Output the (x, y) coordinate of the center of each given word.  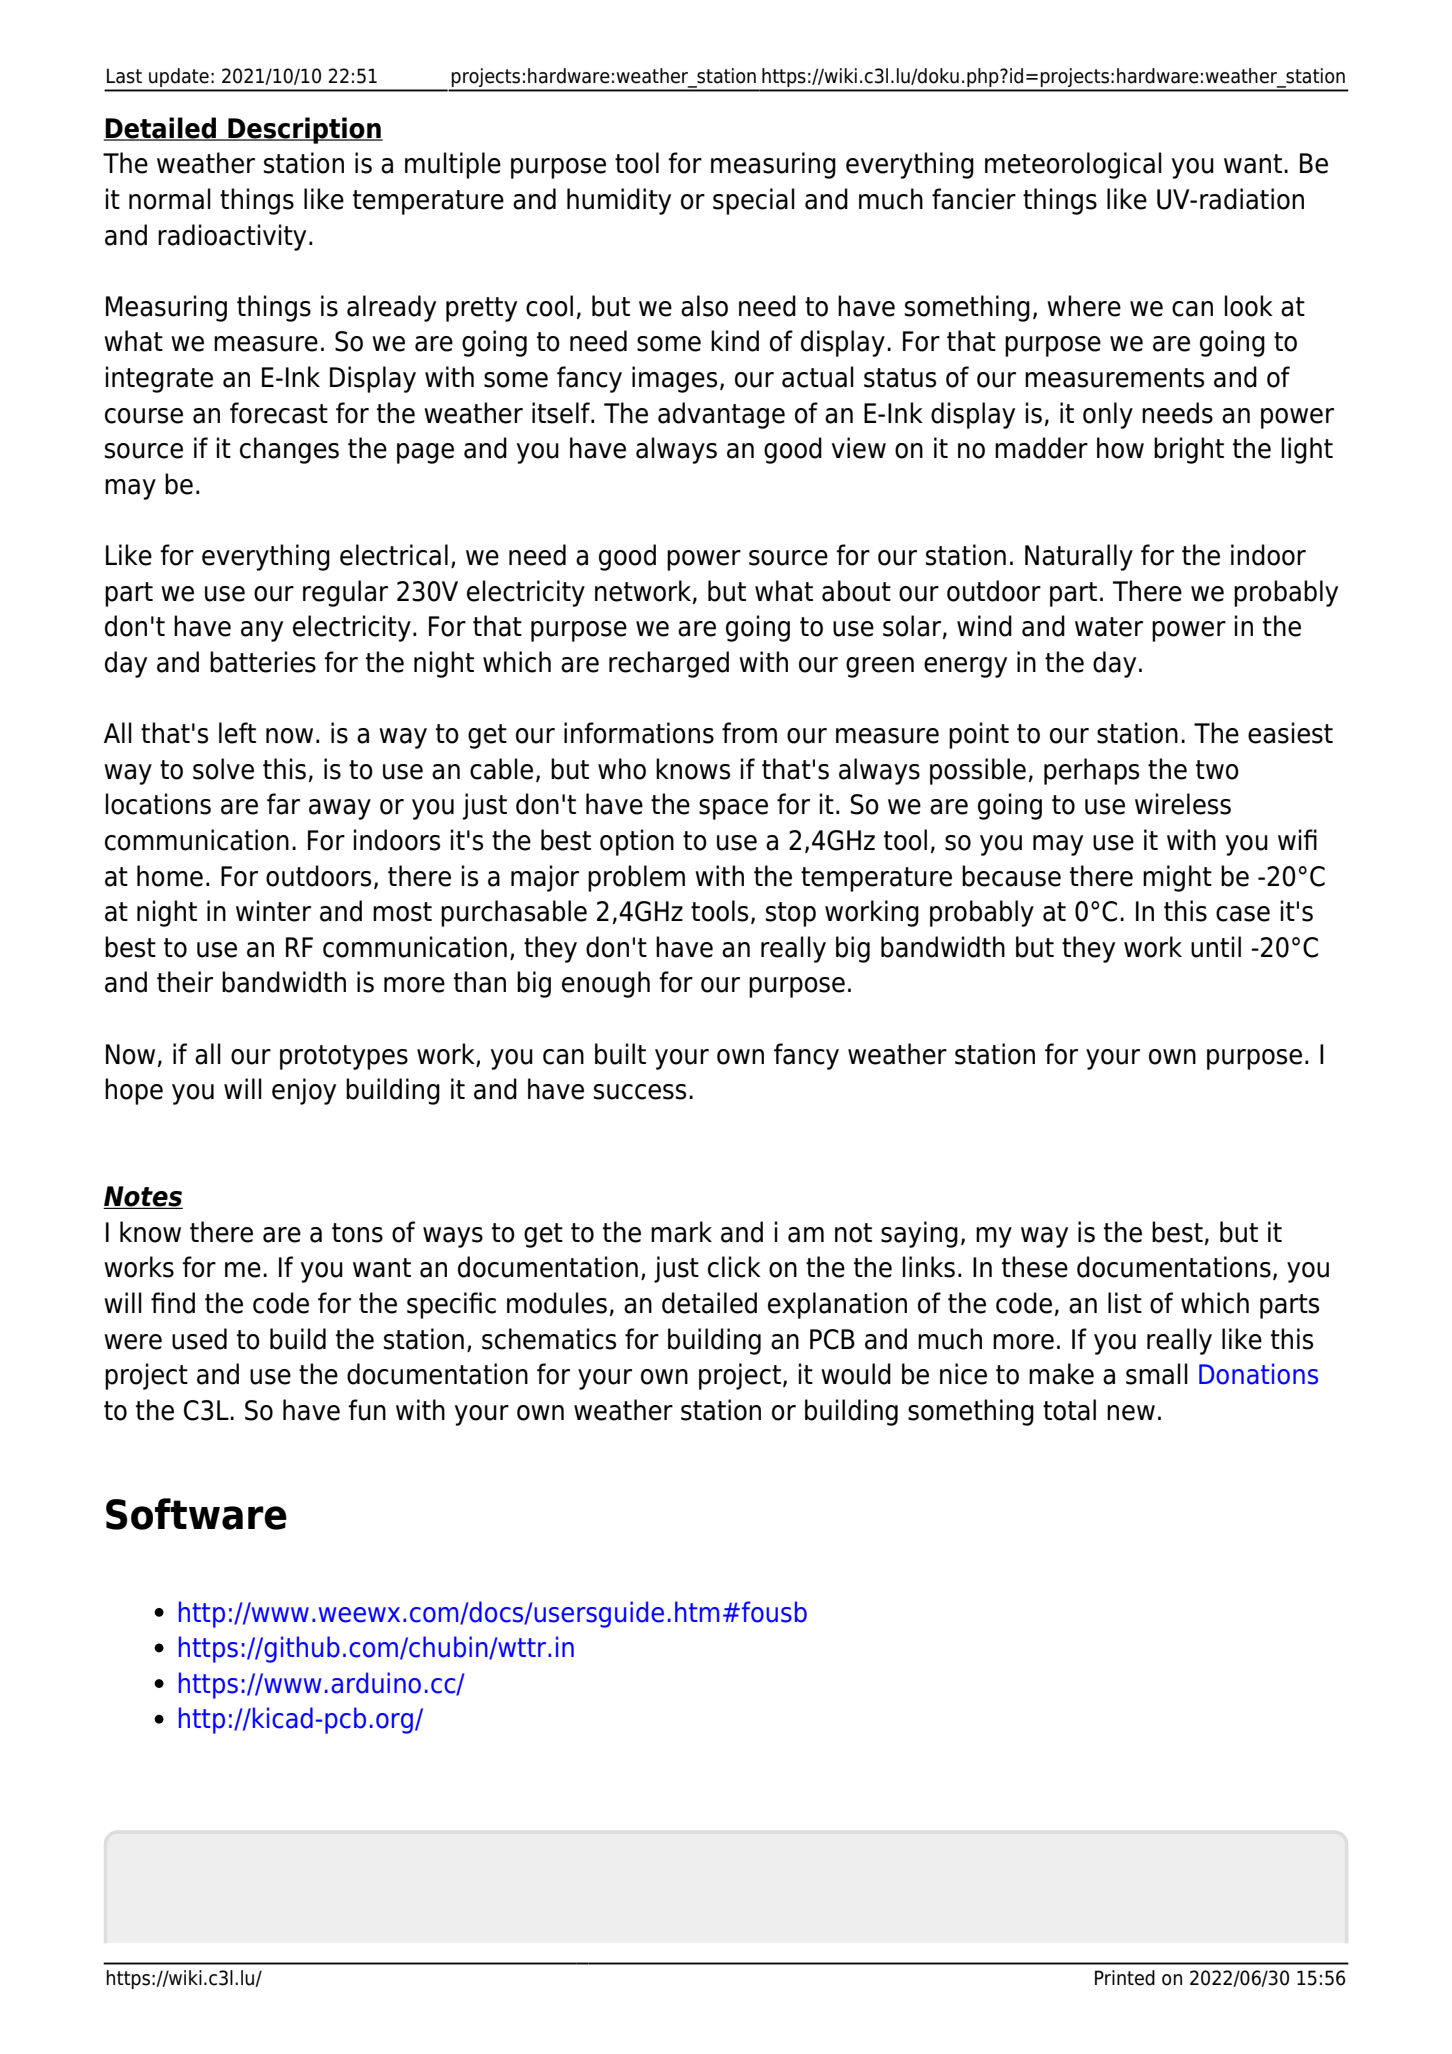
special (754, 201)
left (237, 733)
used (199, 1339)
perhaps (1091, 771)
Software (196, 1514)
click (734, 1267)
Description (304, 130)
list (1125, 1303)
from (749, 733)
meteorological (1073, 165)
